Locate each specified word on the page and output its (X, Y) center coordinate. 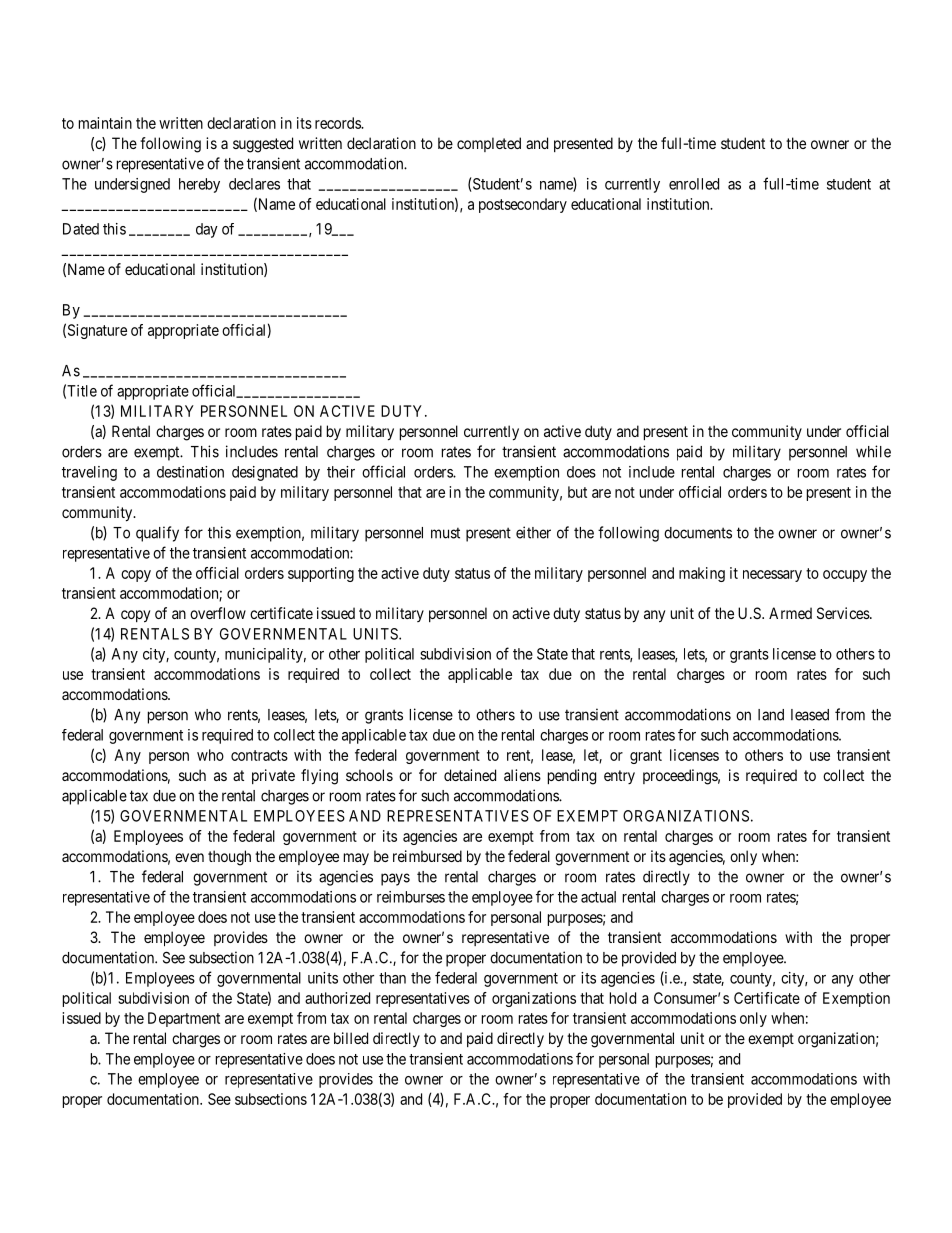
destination (190, 472)
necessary (772, 576)
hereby (199, 185)
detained (470, 775)
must (445, 533)
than (392, 978)
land (771, 715)
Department (184, 1019)
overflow (218, 613)
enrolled (694, 184)
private (273, 776)
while (873, 451)
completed (489, 144)
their (341, 472)
